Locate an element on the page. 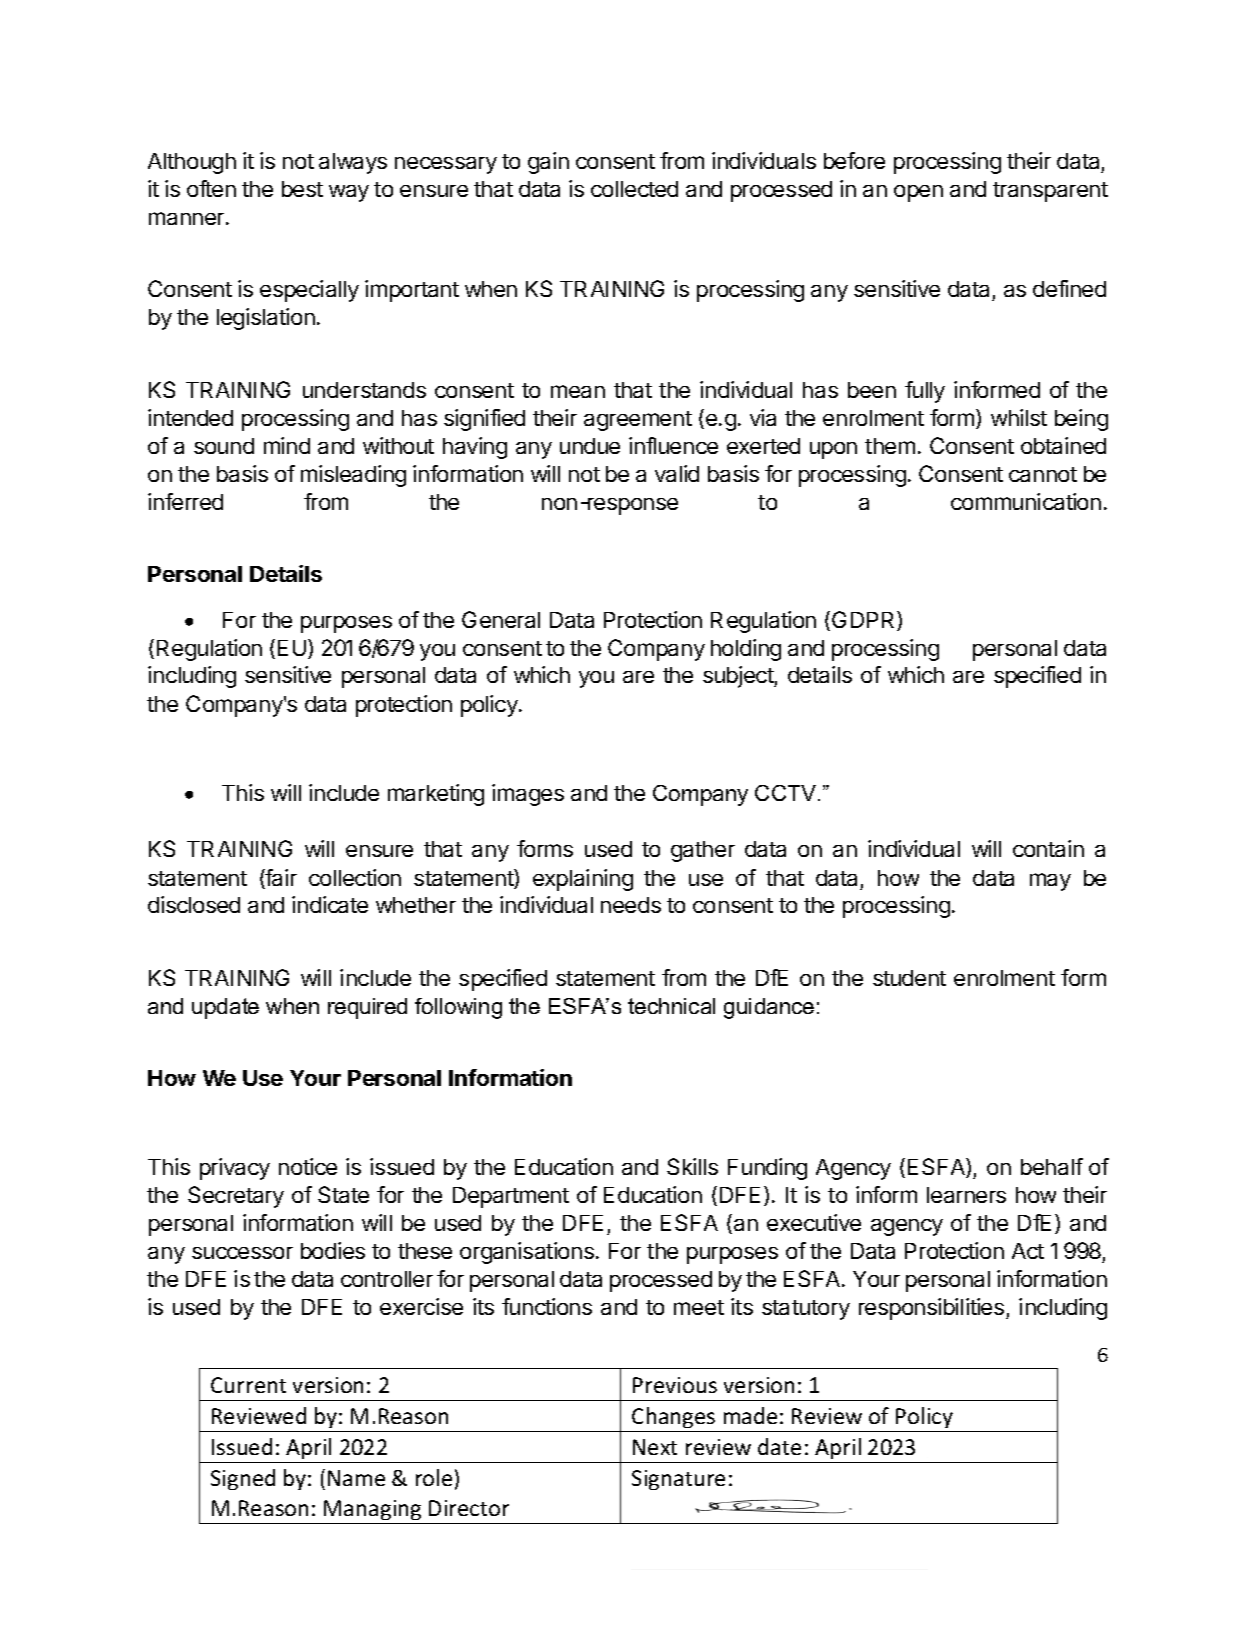  required is located at coordinates (367, 1008).
